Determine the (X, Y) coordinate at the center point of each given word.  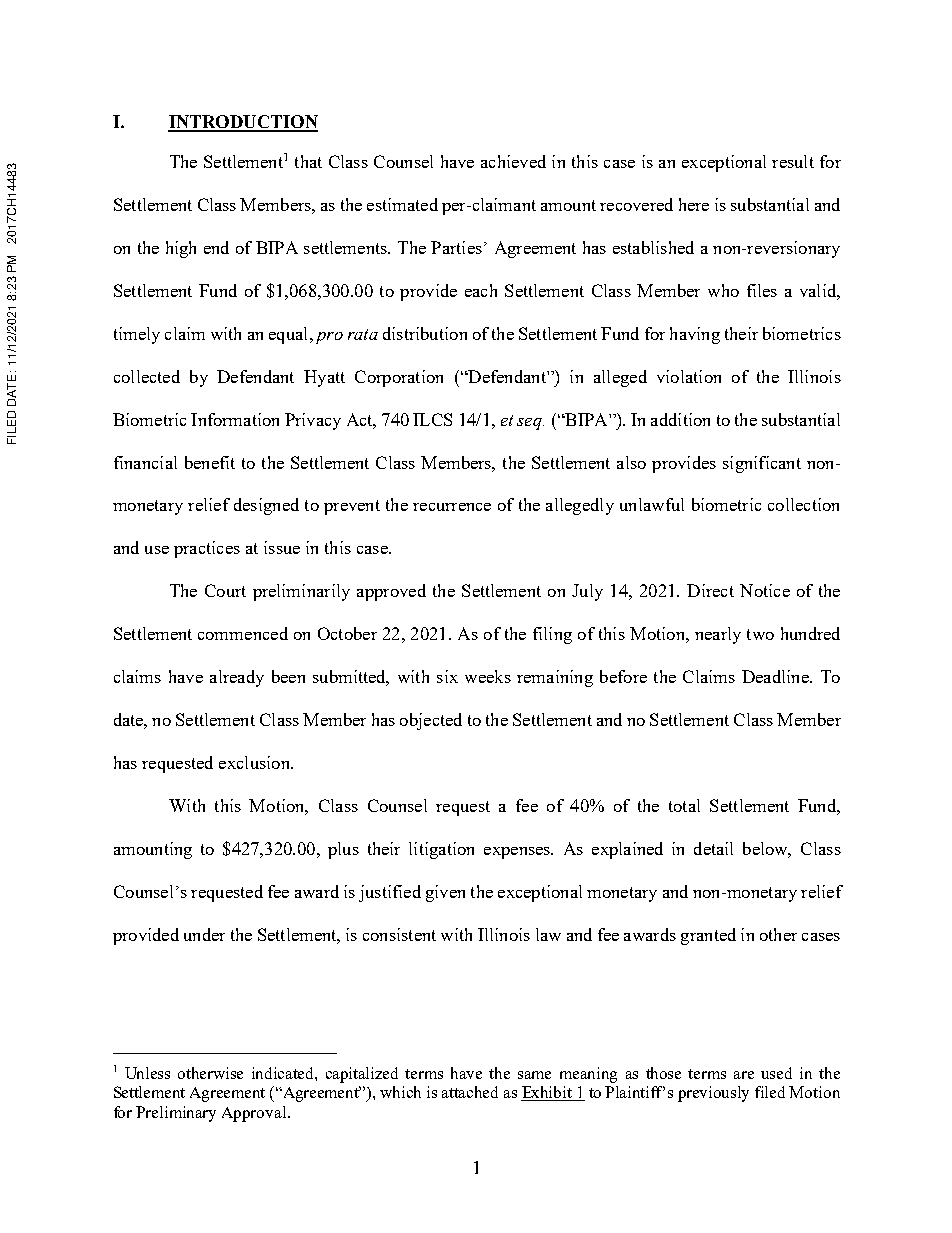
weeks (488, 676)
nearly (718, 635)
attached (470, 1092)
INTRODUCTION (243, 123)
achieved (513, 161)
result (793, 161)
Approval (255, 1114)
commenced (243, 633)
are (744, 1075)
